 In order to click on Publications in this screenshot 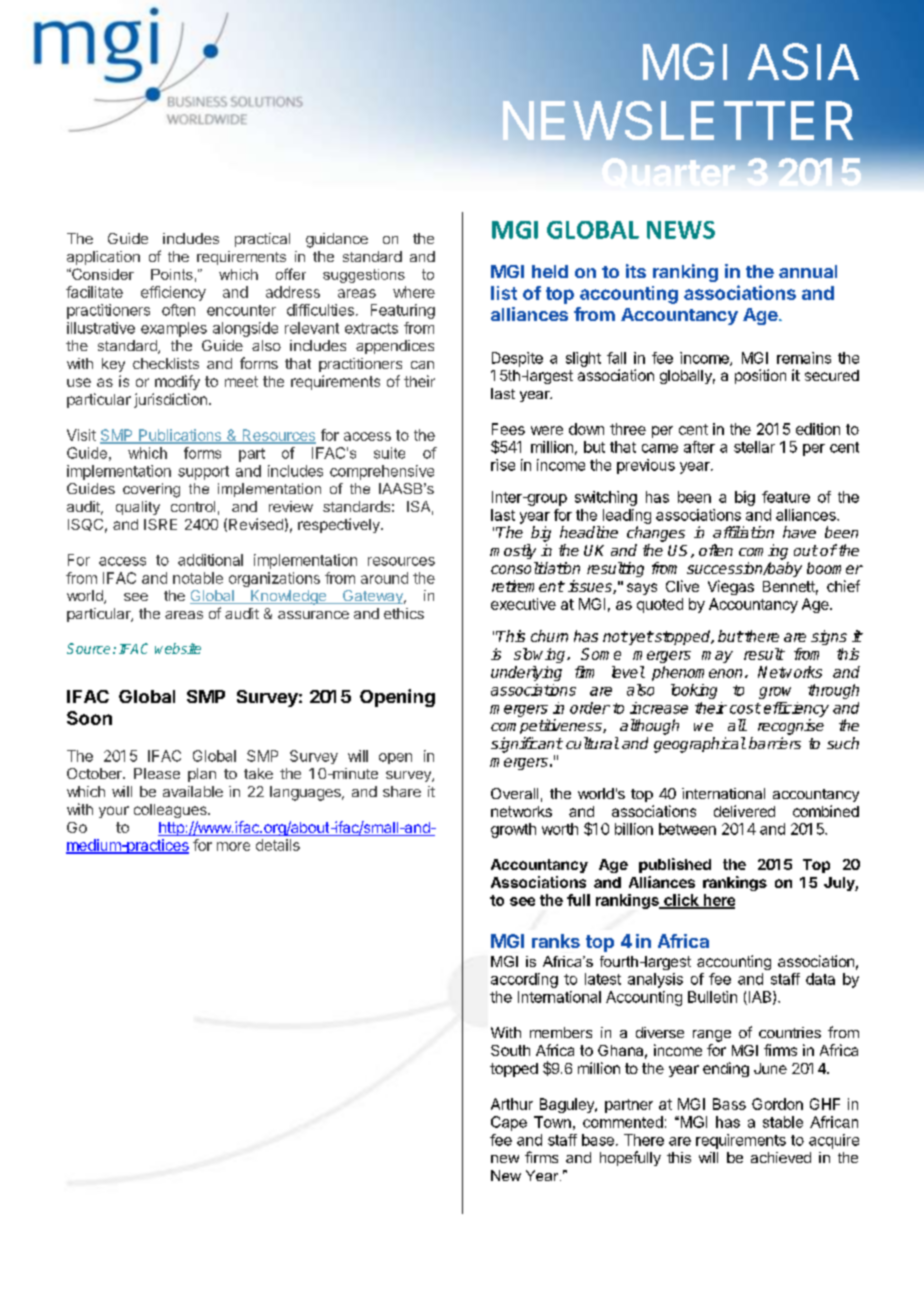, I will do `click(180, 436)`.
